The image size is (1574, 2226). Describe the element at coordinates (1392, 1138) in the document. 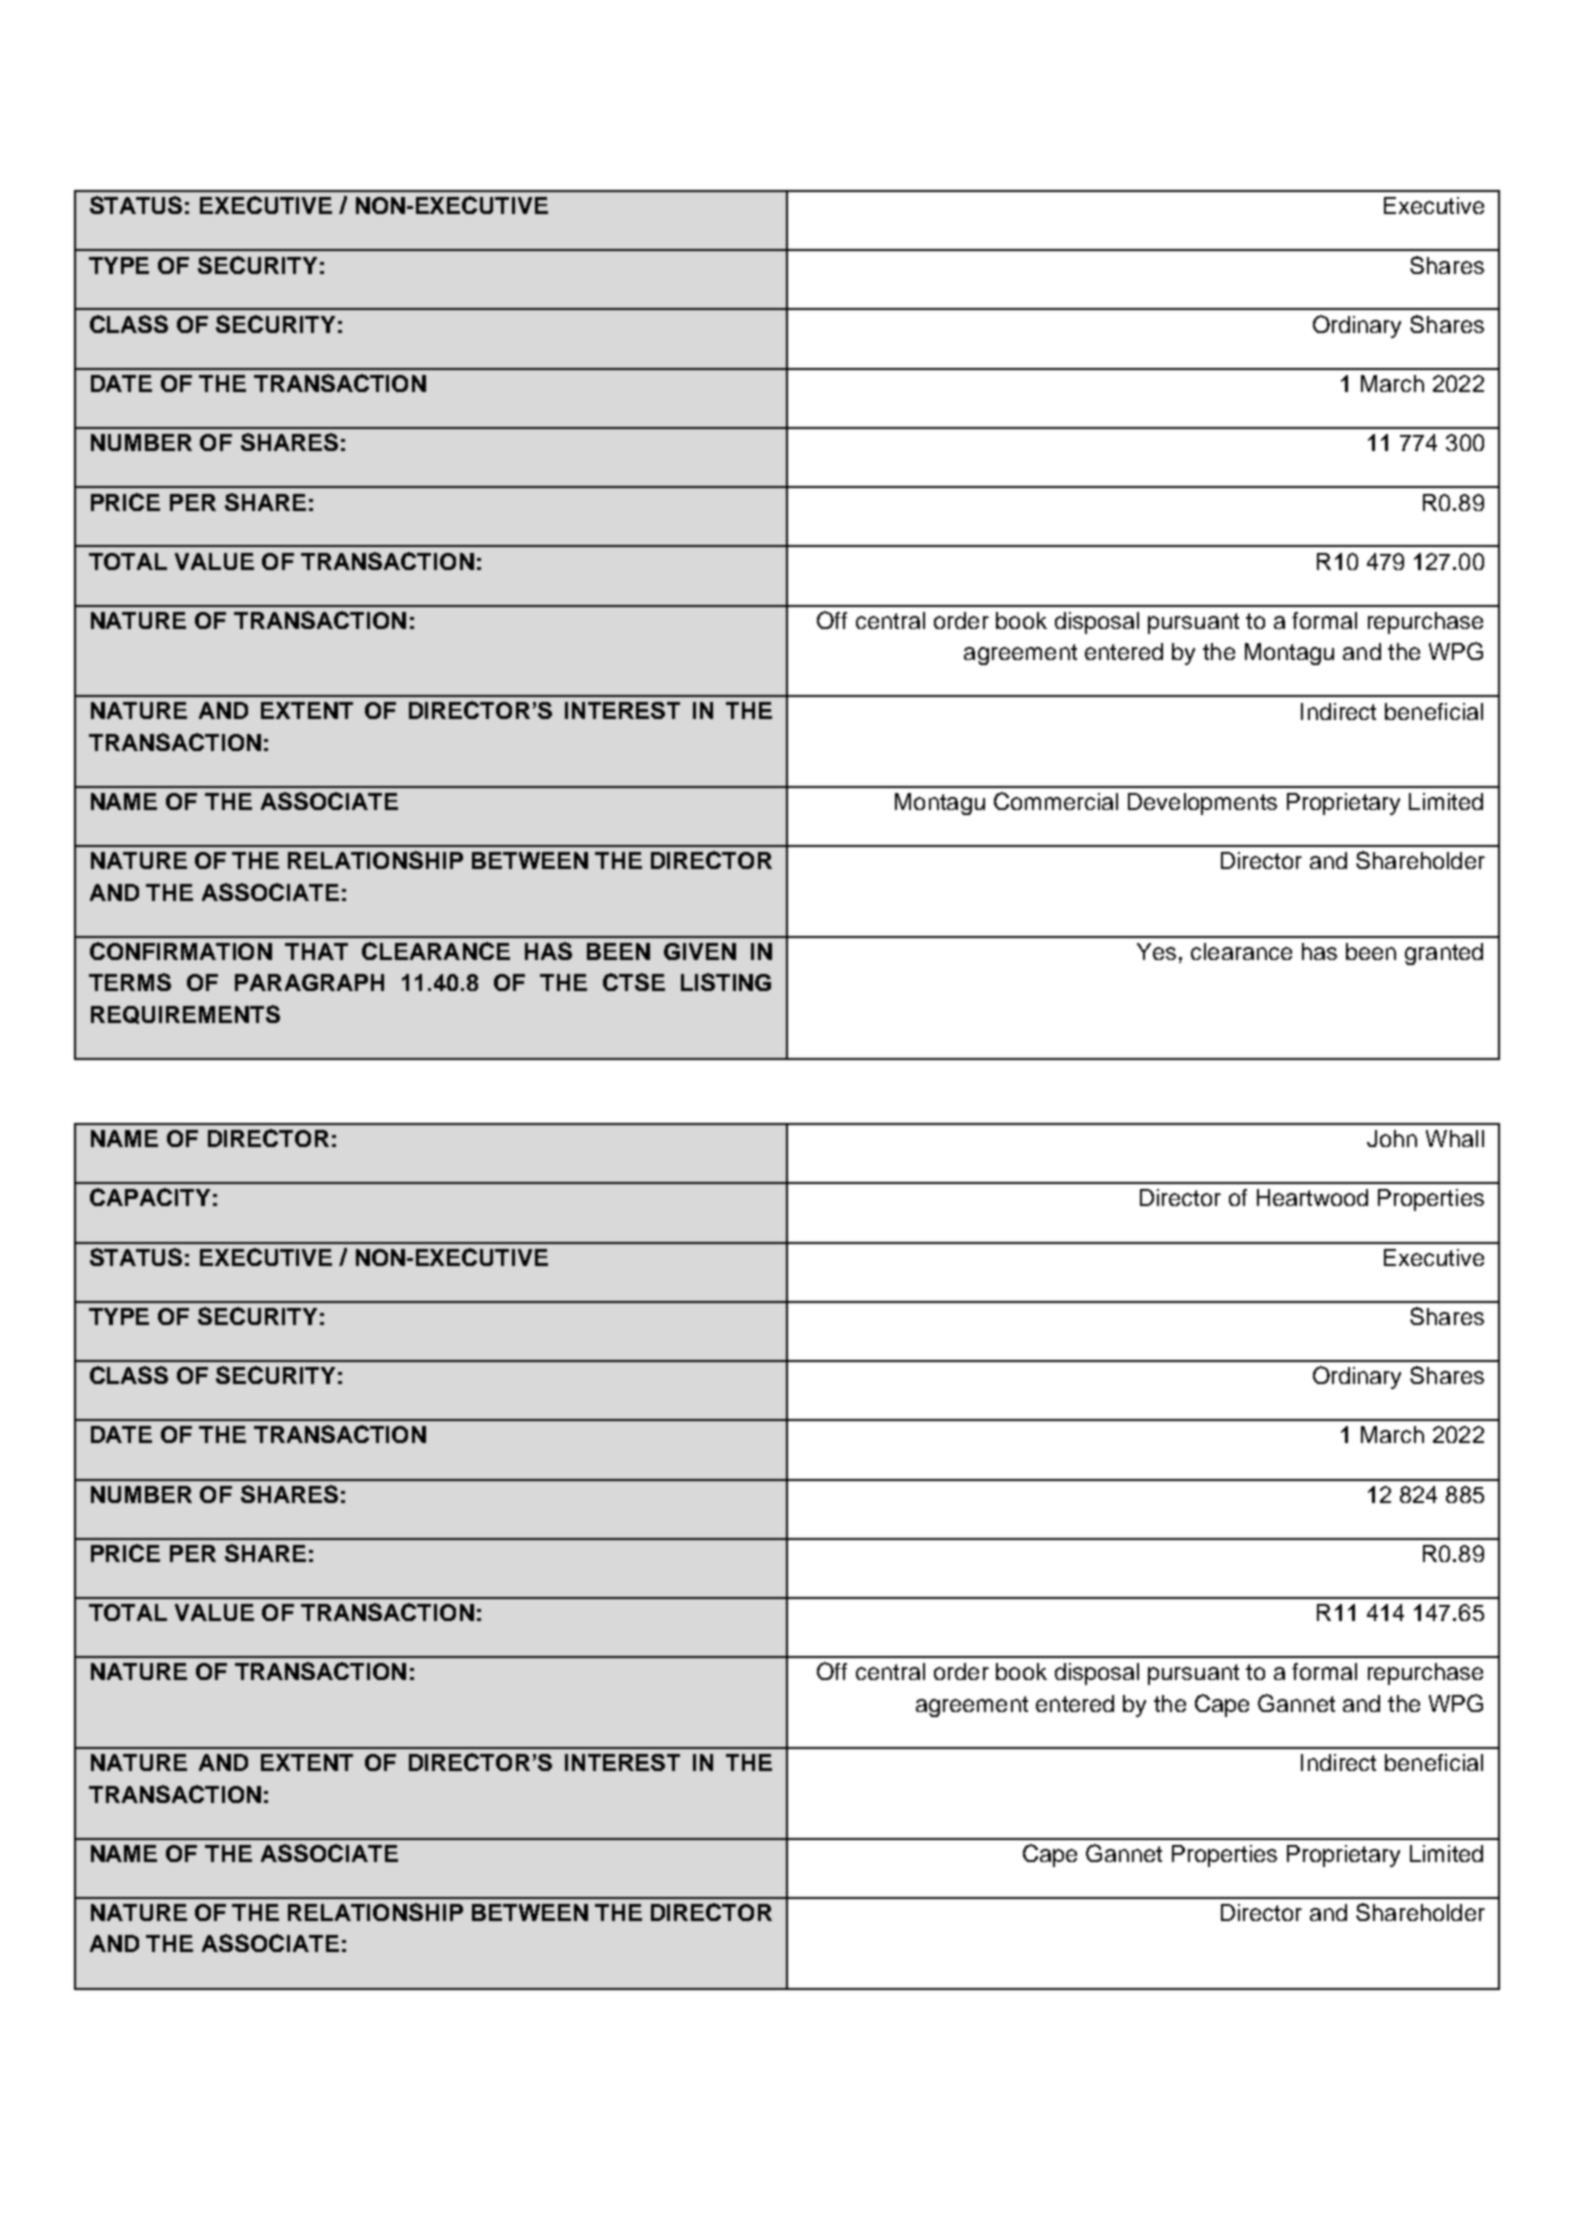

I see `John` at that location.
